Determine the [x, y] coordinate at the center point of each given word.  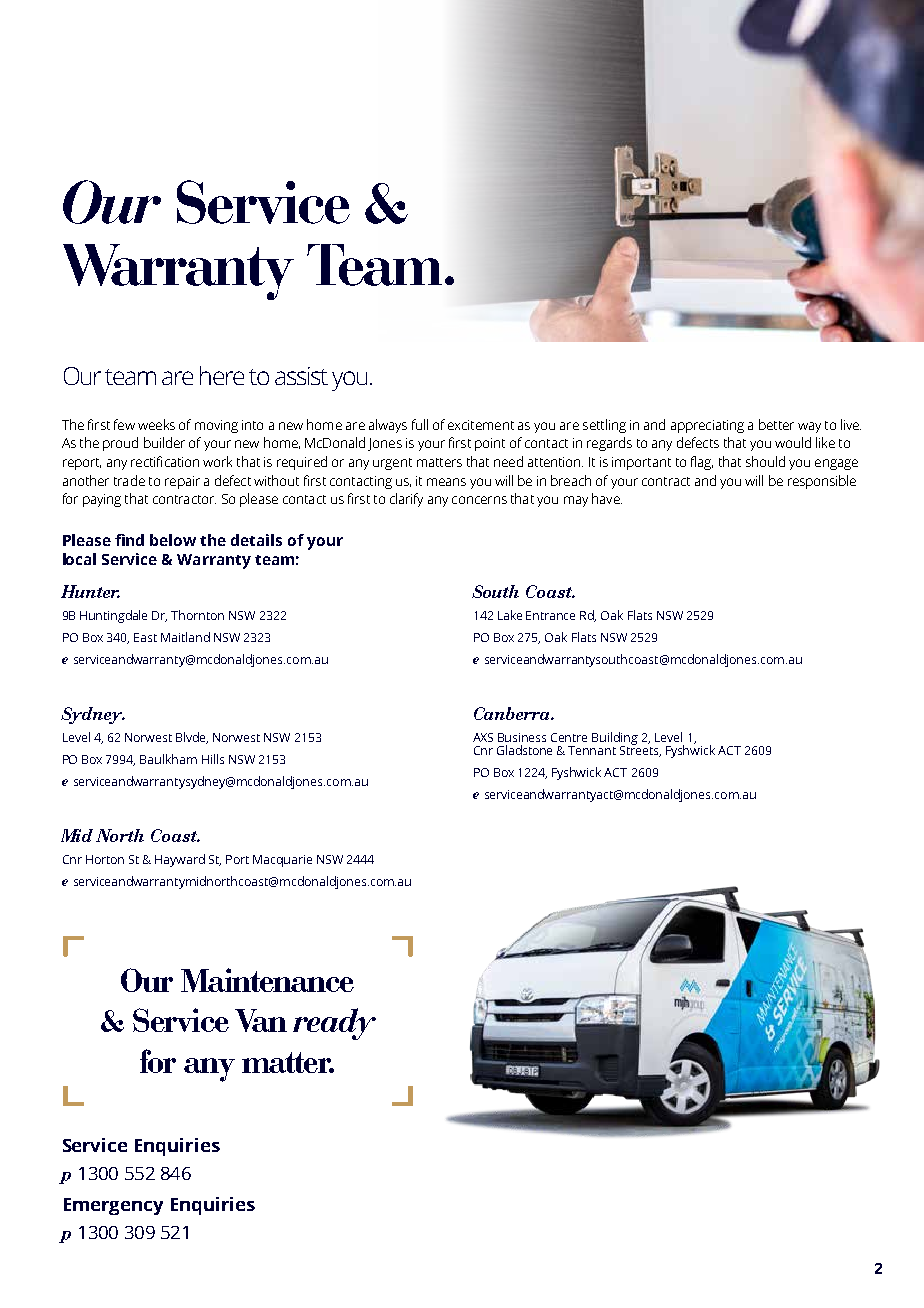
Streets [640, 750]
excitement [481, 425]
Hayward [180, 860]
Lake [510, 615]
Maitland [185, 637]
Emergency [113, 1206]
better [776, 424]
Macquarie [282, 861]
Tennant [592, 750]
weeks [156, 424]
